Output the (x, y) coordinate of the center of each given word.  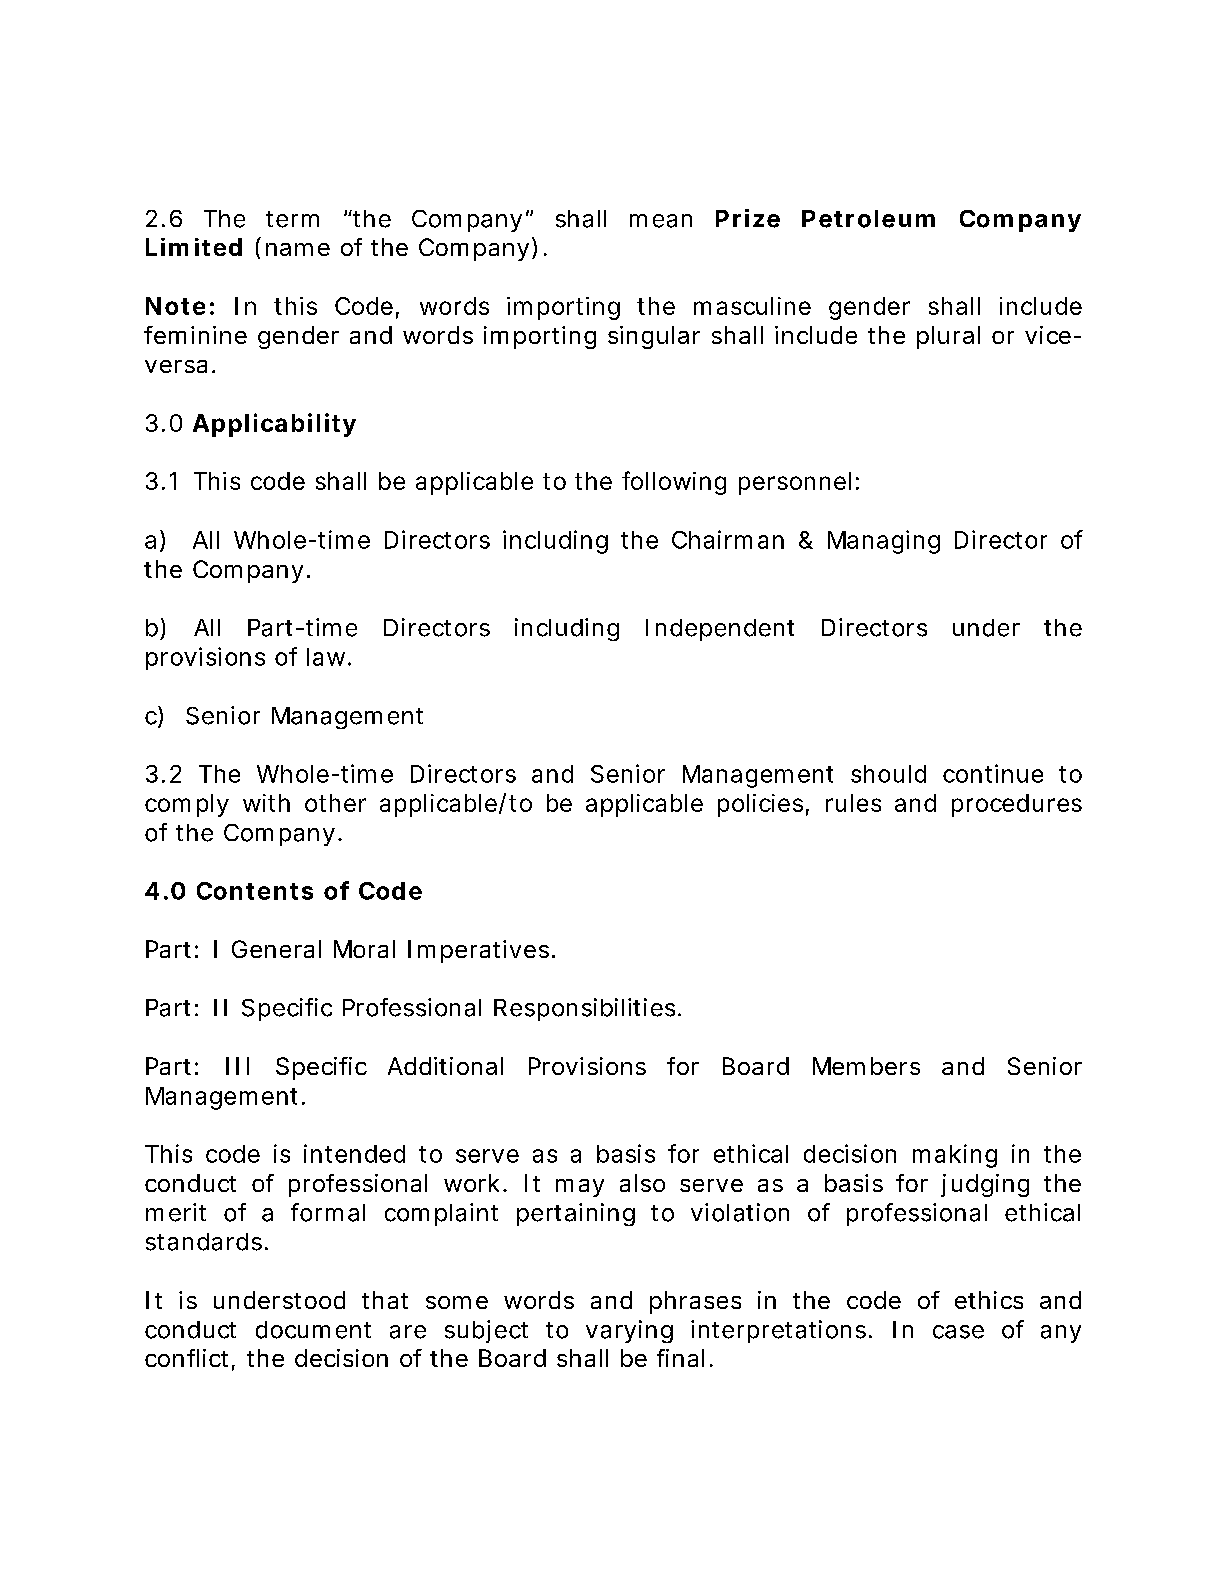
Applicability (274, 425)
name (298, 249)
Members (866, 1066)
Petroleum (868, 219)
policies (760, 805)
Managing (884, 542)
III (237, 1066)
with (266, 803)
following (674, 483)
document (313, 1330)
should (888, 774)
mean (661, 221)
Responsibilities (584, 1009)
